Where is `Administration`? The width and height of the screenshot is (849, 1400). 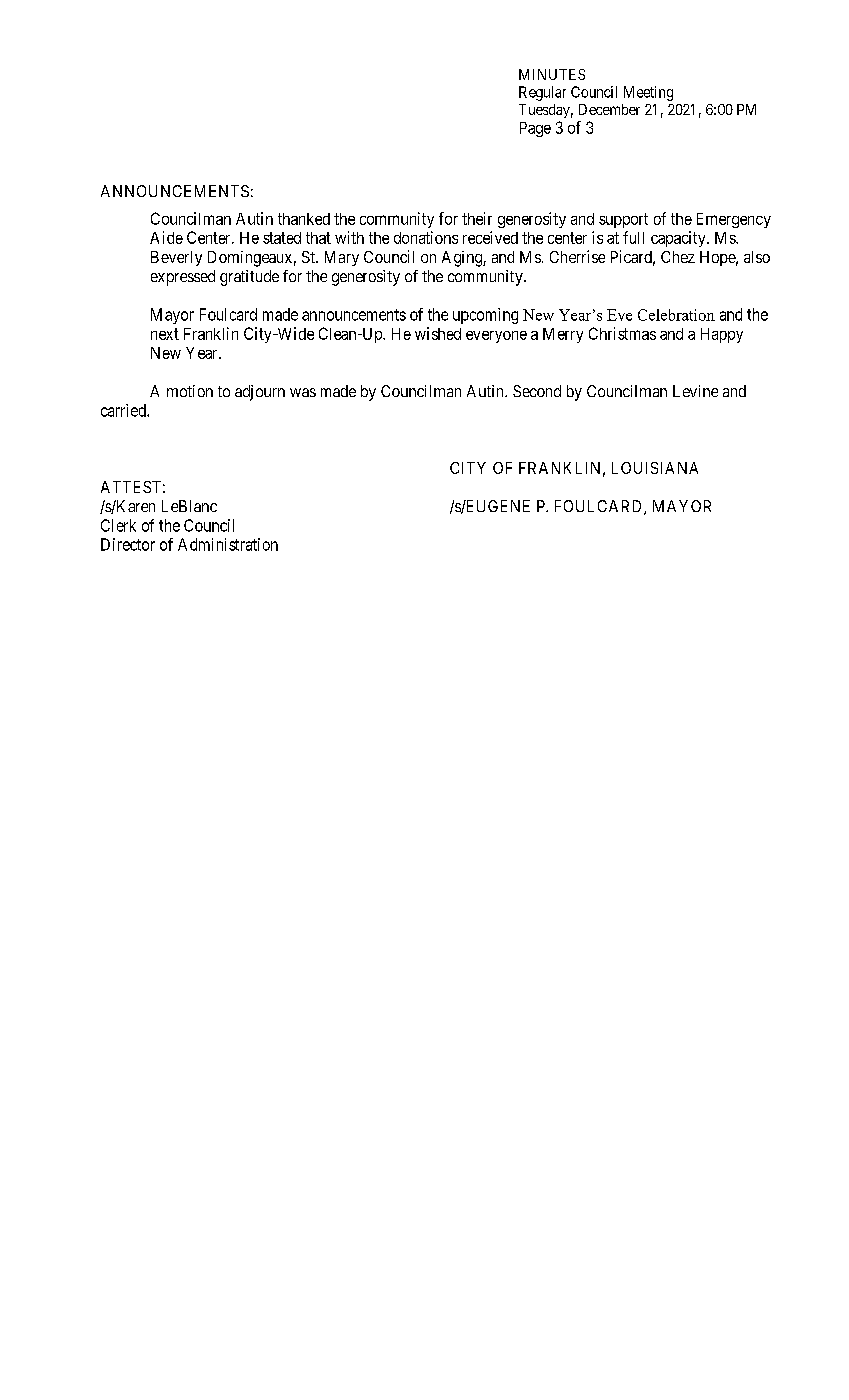
Administration is located at coordinates (228, 544).
